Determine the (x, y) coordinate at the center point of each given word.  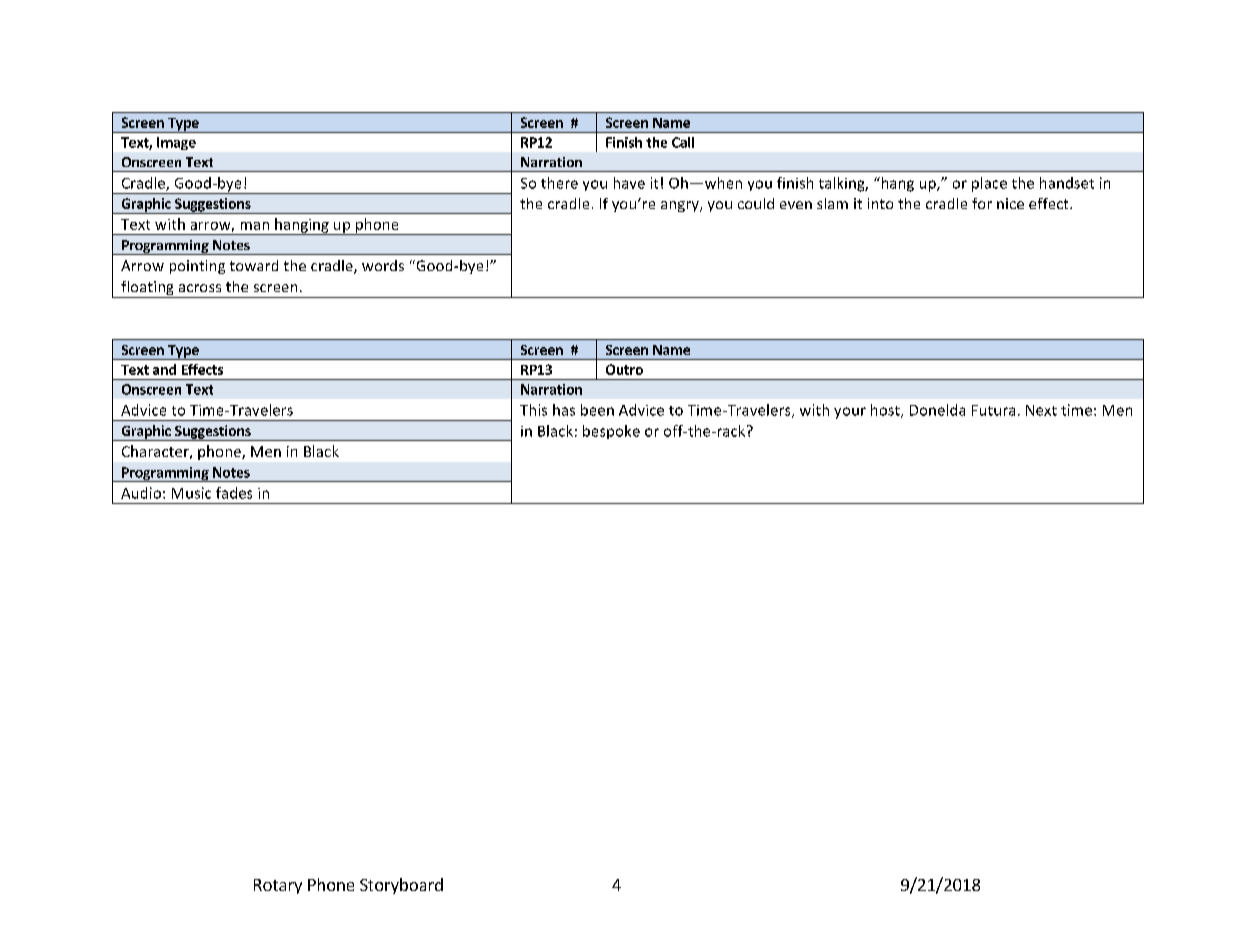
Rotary (278, 886)
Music (191, 493)
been (597, 410)
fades (234, 493)
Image (176, 143)
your (850, 413)
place (989, 184)
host (886, 411)
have (629, 183)
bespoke (611, 432)
